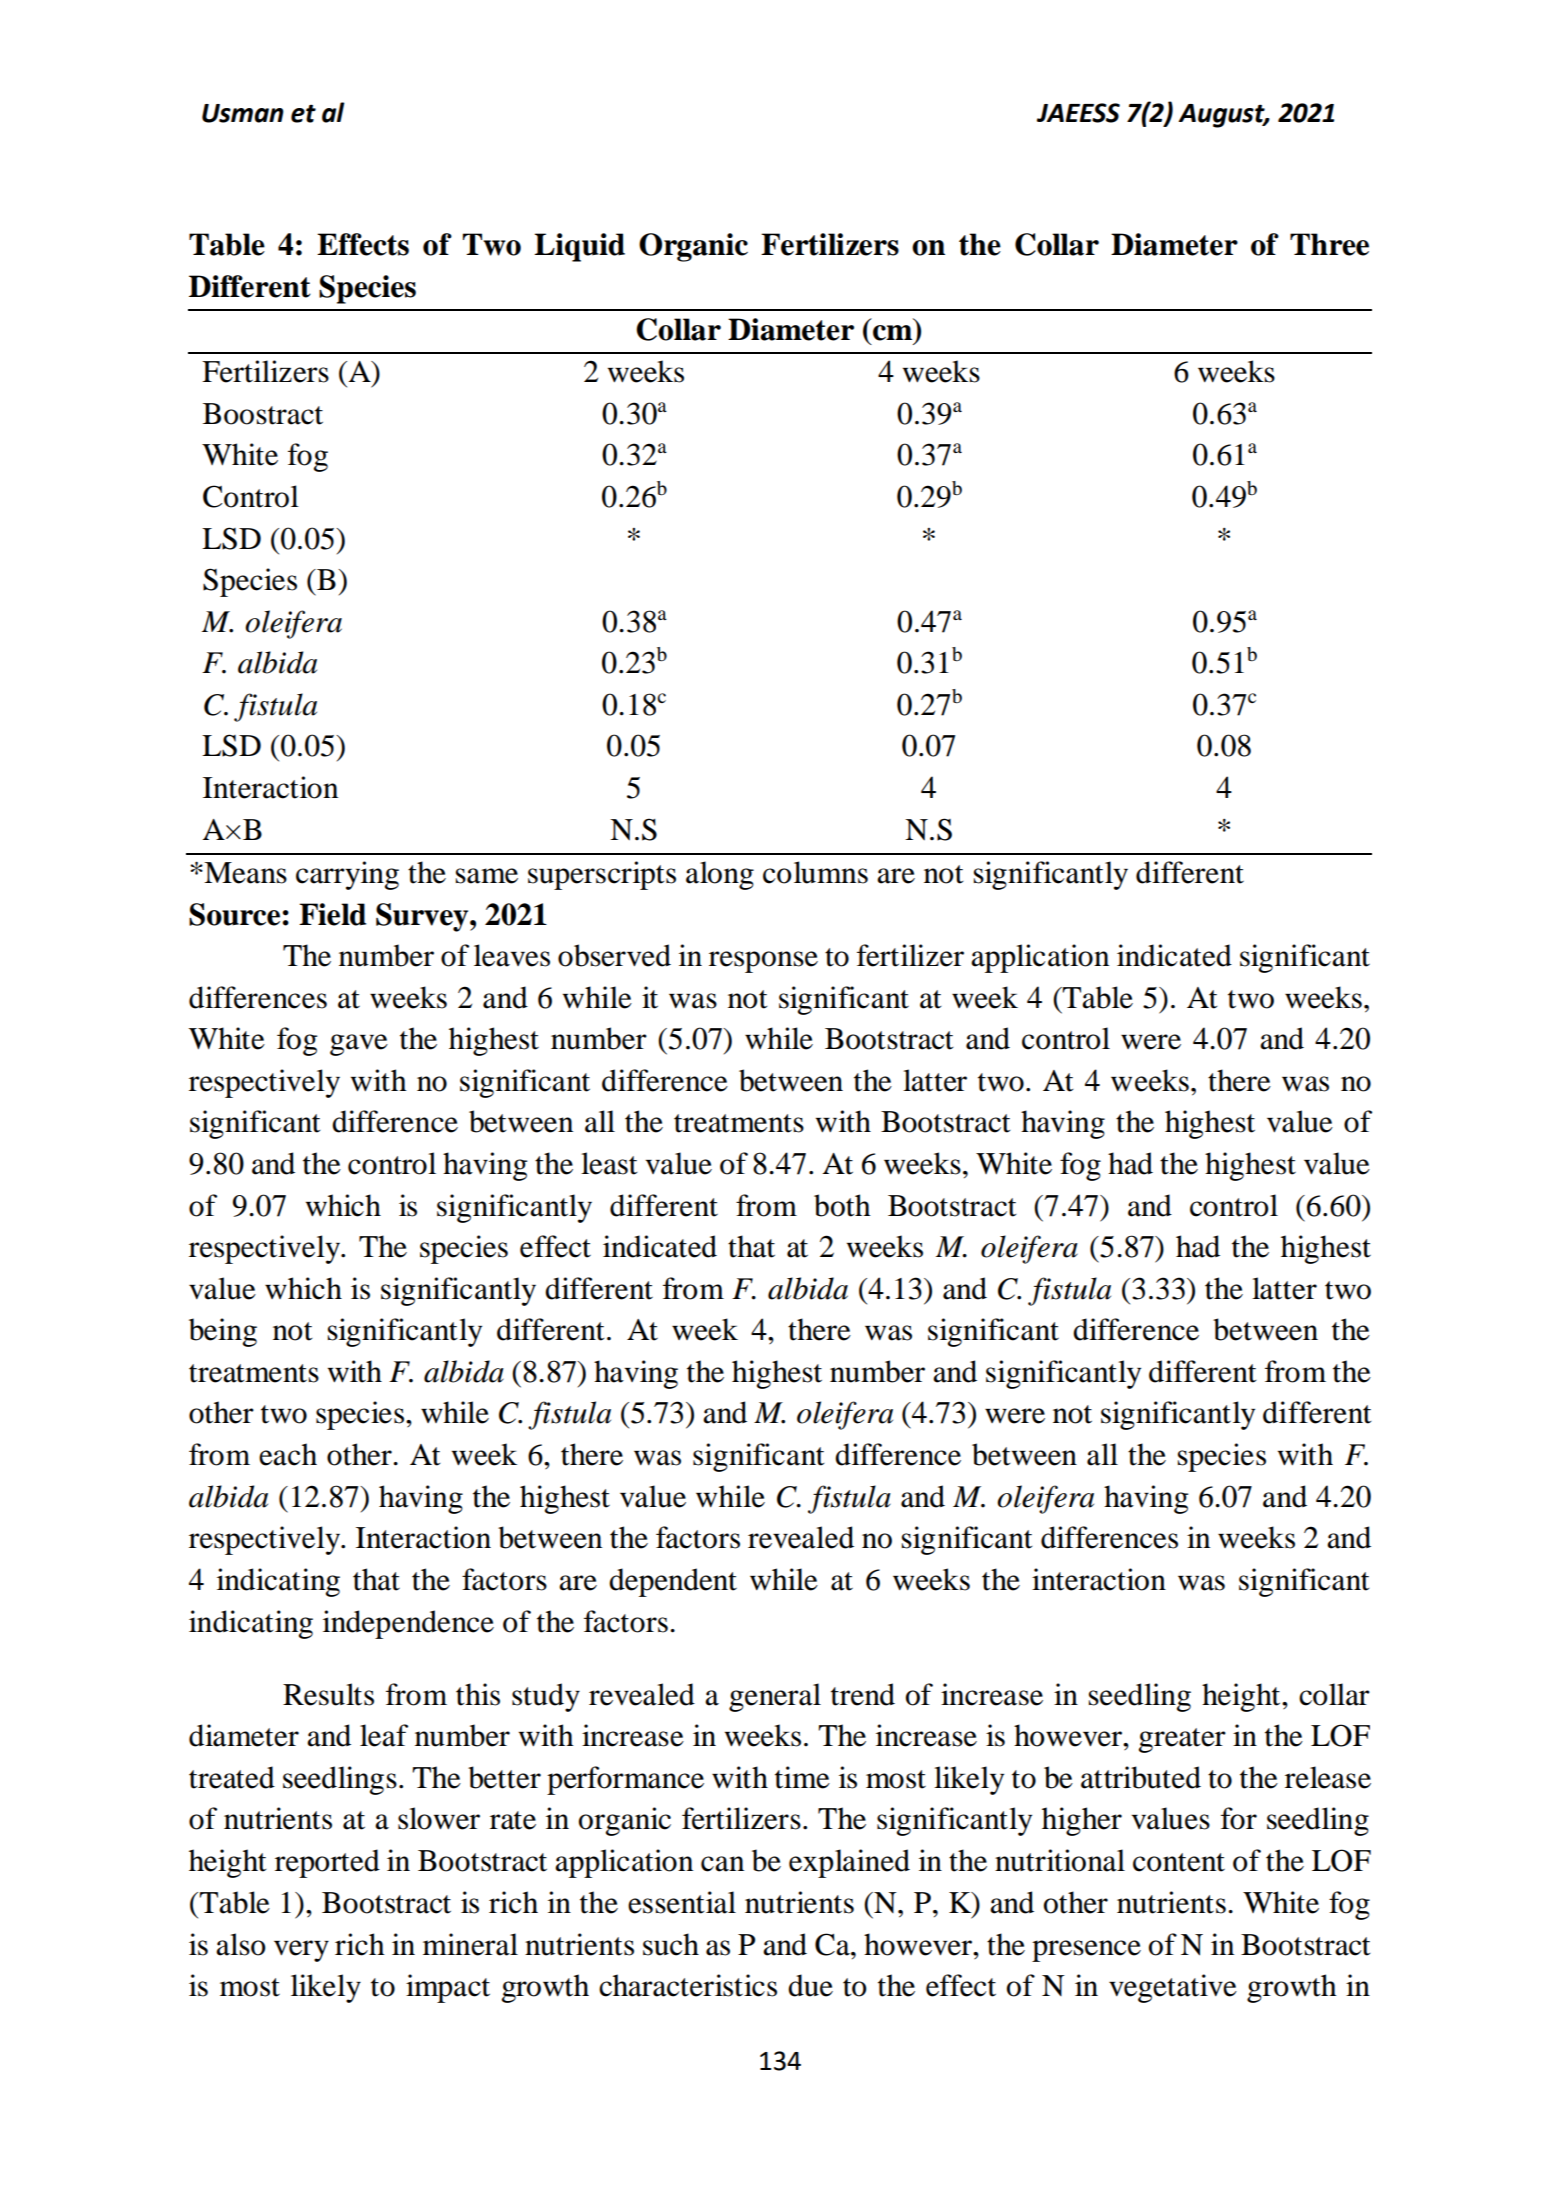 Image resolution: width=1560 pixels, height=2207 pixels. I want to click on very, so click(301, 1951).
